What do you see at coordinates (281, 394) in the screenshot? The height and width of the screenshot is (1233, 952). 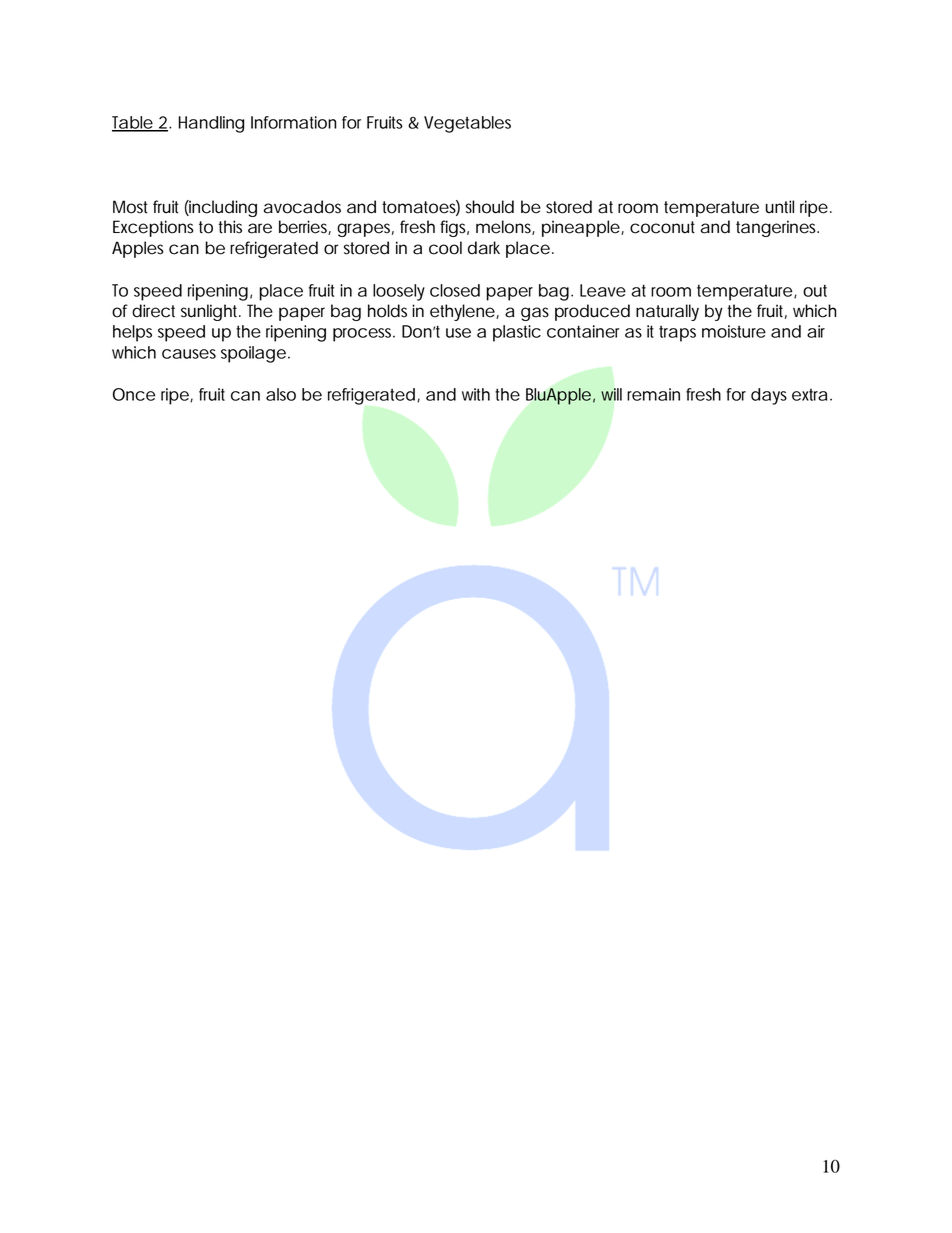 I see `also` at bounding box center [281, 394].
